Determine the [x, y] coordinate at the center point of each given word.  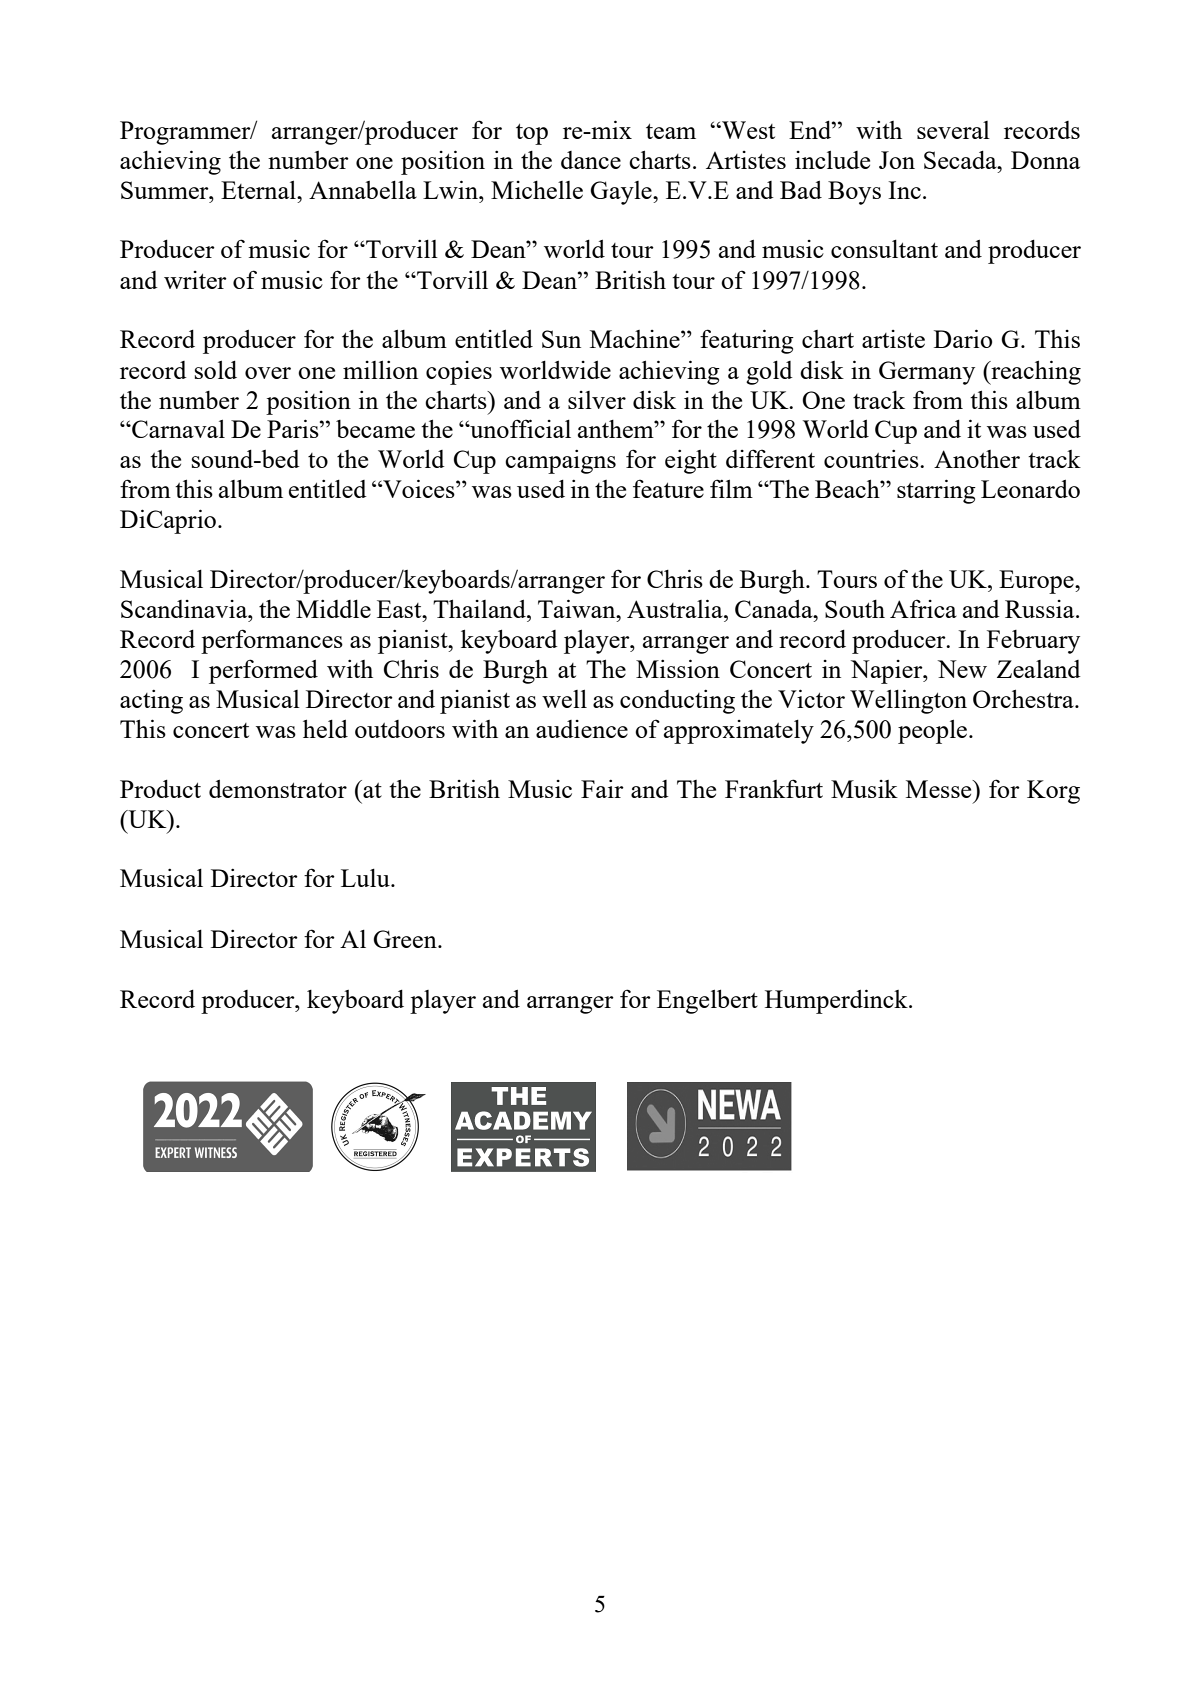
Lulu [366, 877]
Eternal [259, 189]
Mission [678, 668]
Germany [927, 373]
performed [263, 671]
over [268, 373]
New [962, 669]
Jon [897, 160]
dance [591, 160]
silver [597, 400]
